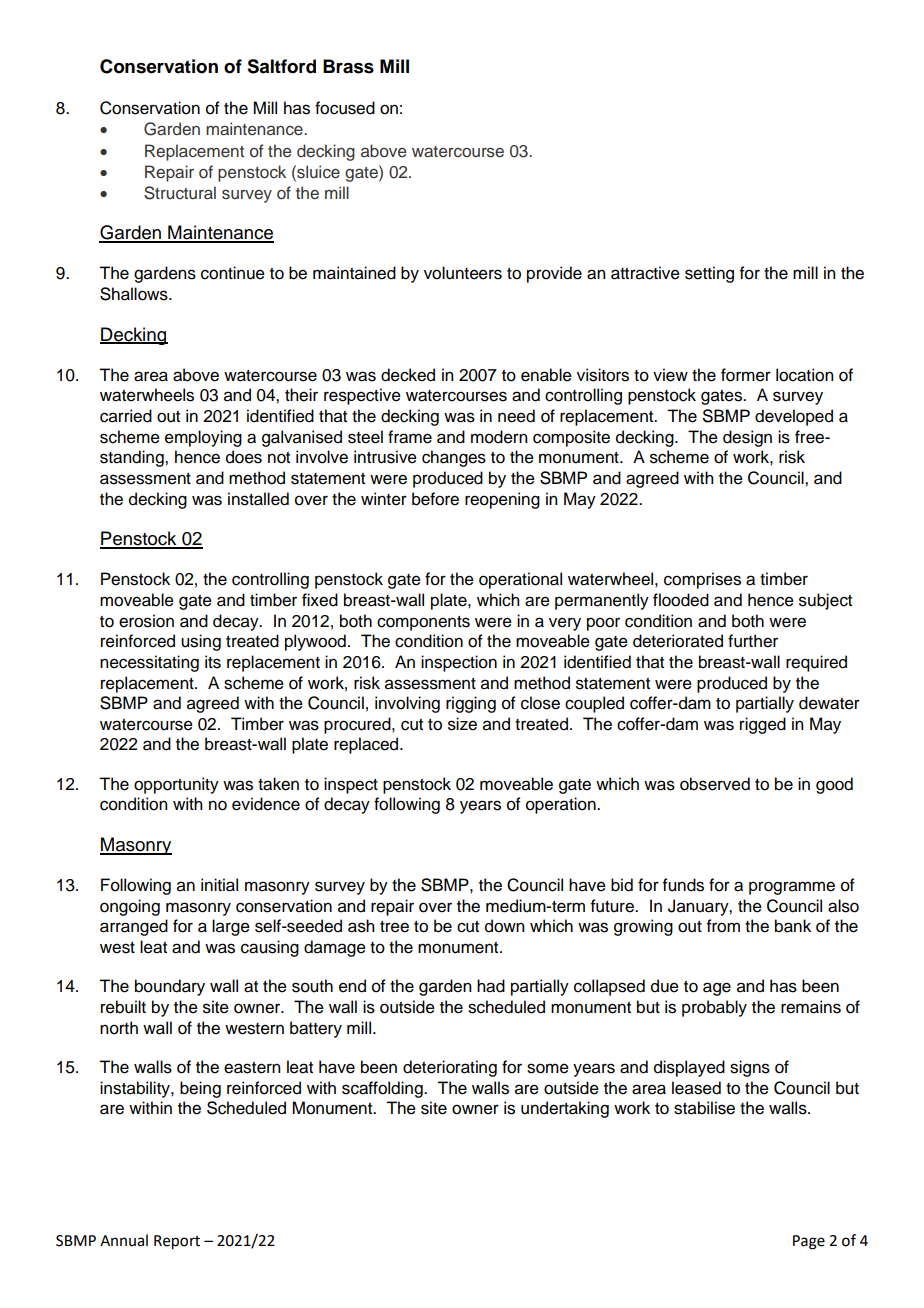 The width and height of the page is (924, 1308). I want to click on setting, so click(709, 274).
